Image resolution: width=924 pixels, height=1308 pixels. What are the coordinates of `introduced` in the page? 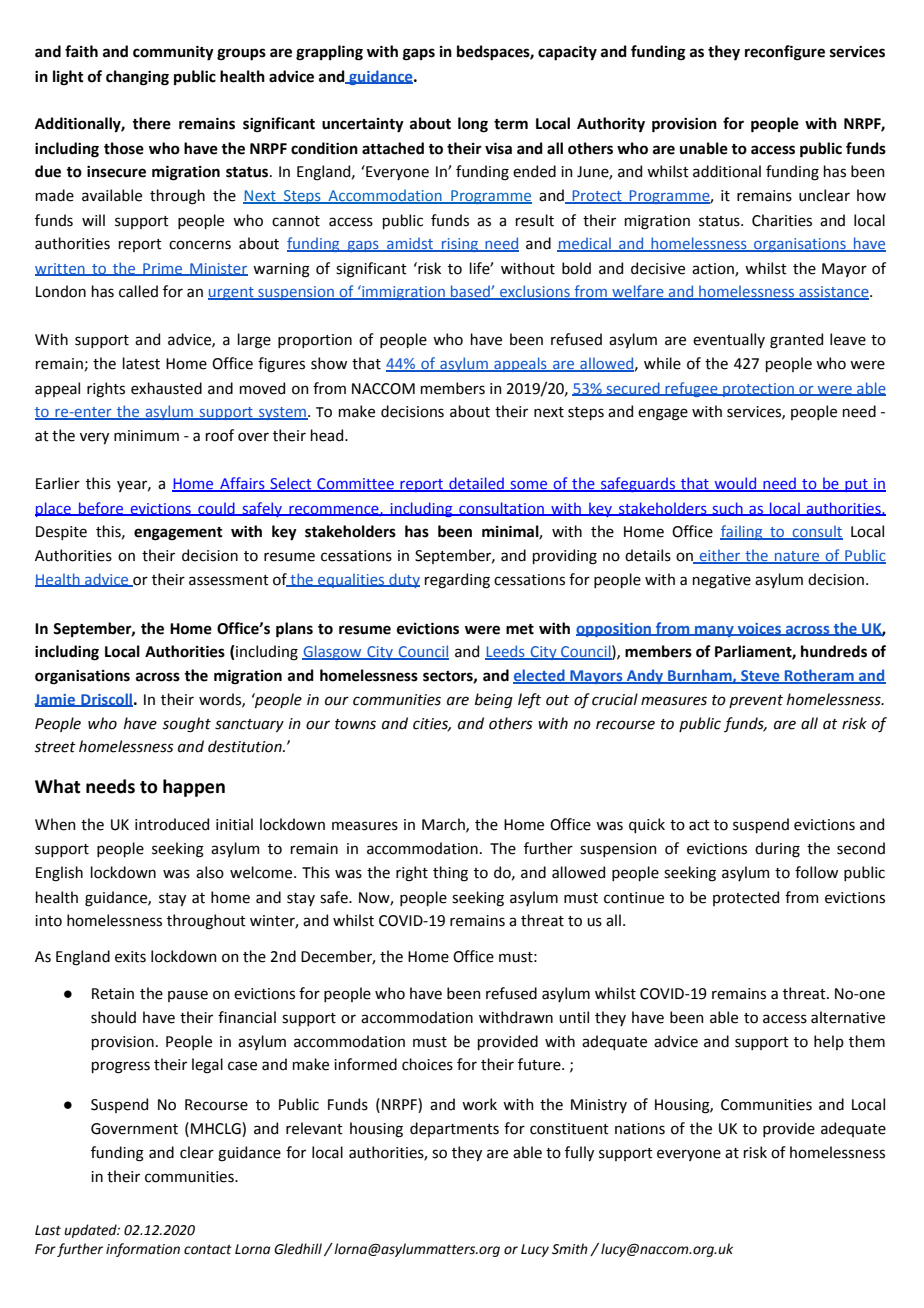 It's located at (172, 824).
